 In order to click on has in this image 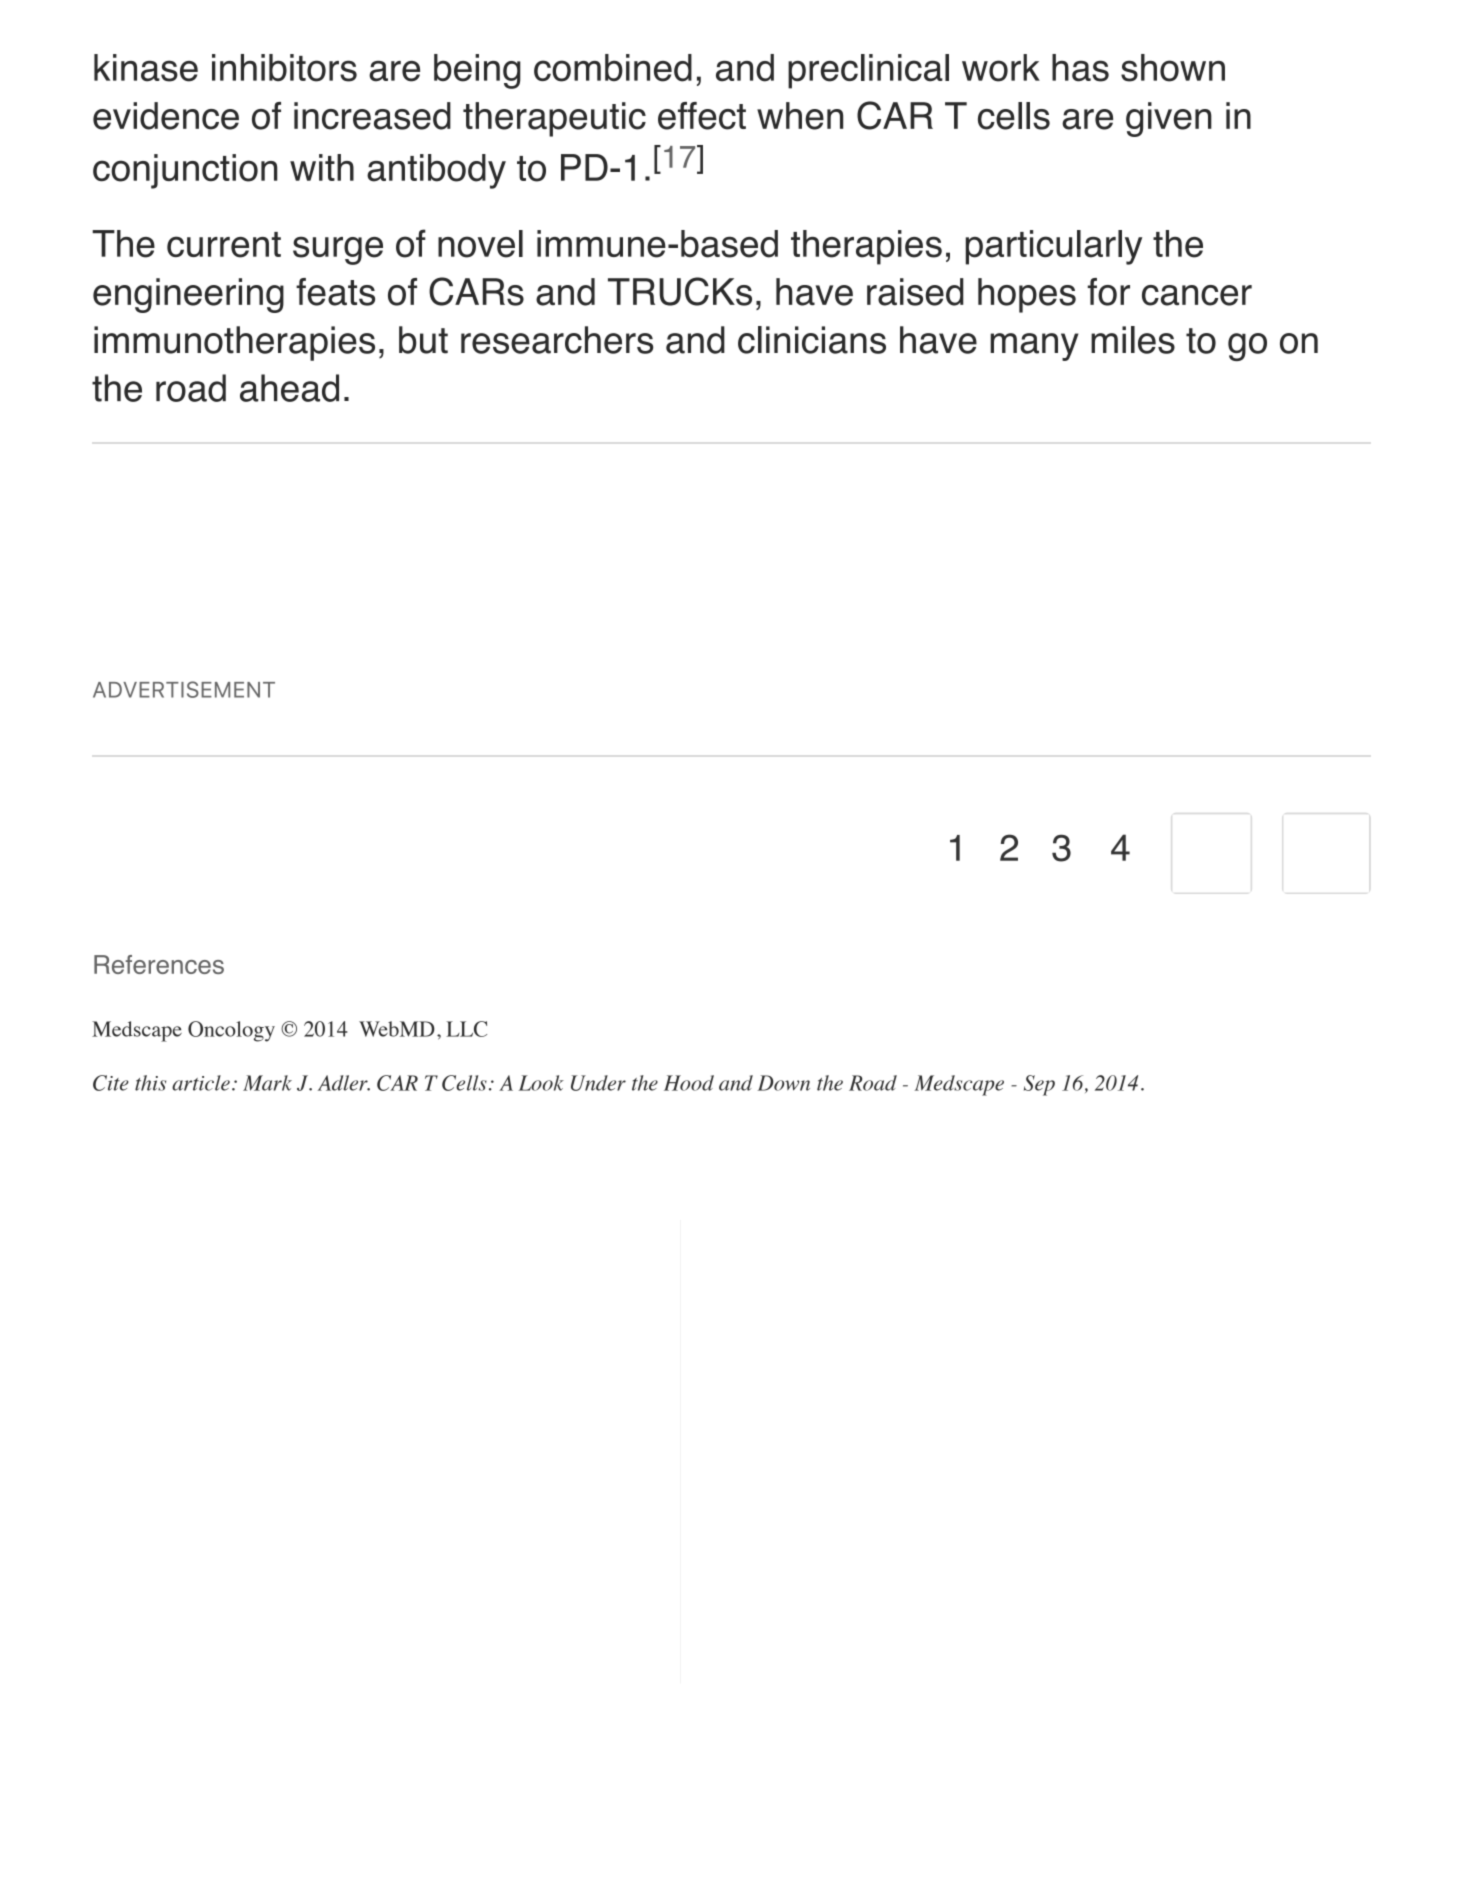, I will do `click(1080, 68)`.
